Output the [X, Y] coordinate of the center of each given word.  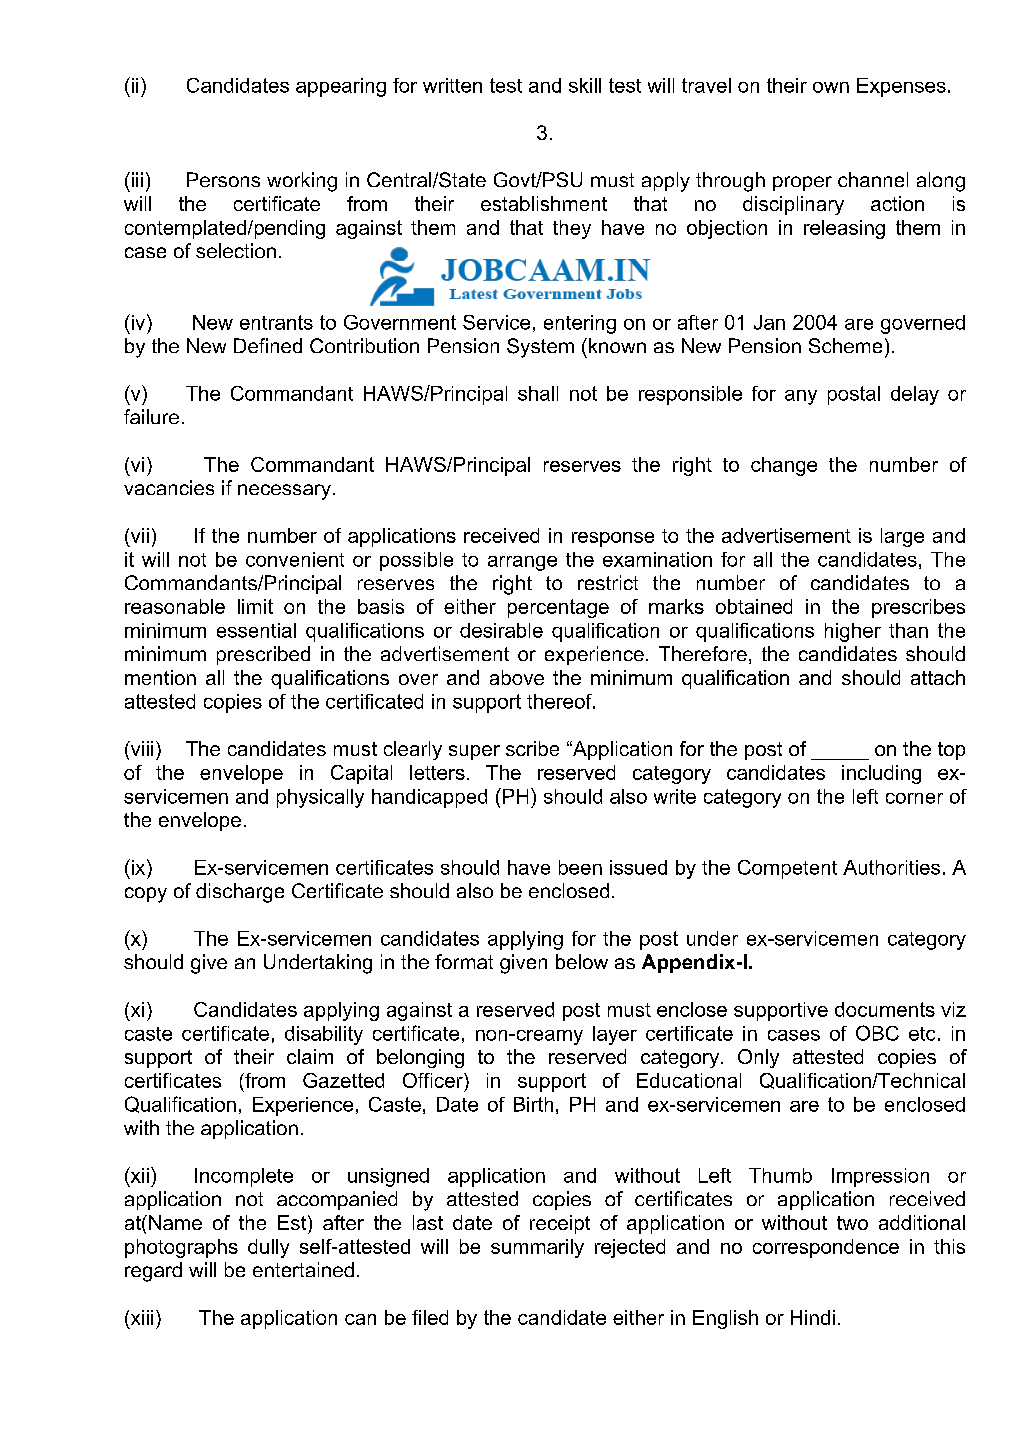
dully [268, 1248]
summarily [537, 1248]
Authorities [891, 867]
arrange [522, 563]
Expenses [901, 87]
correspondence [826, 1248]
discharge [240, 893]
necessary [284, 492]
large [902, 537]
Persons [223, 179]
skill [585, 85]
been [580, 867]
